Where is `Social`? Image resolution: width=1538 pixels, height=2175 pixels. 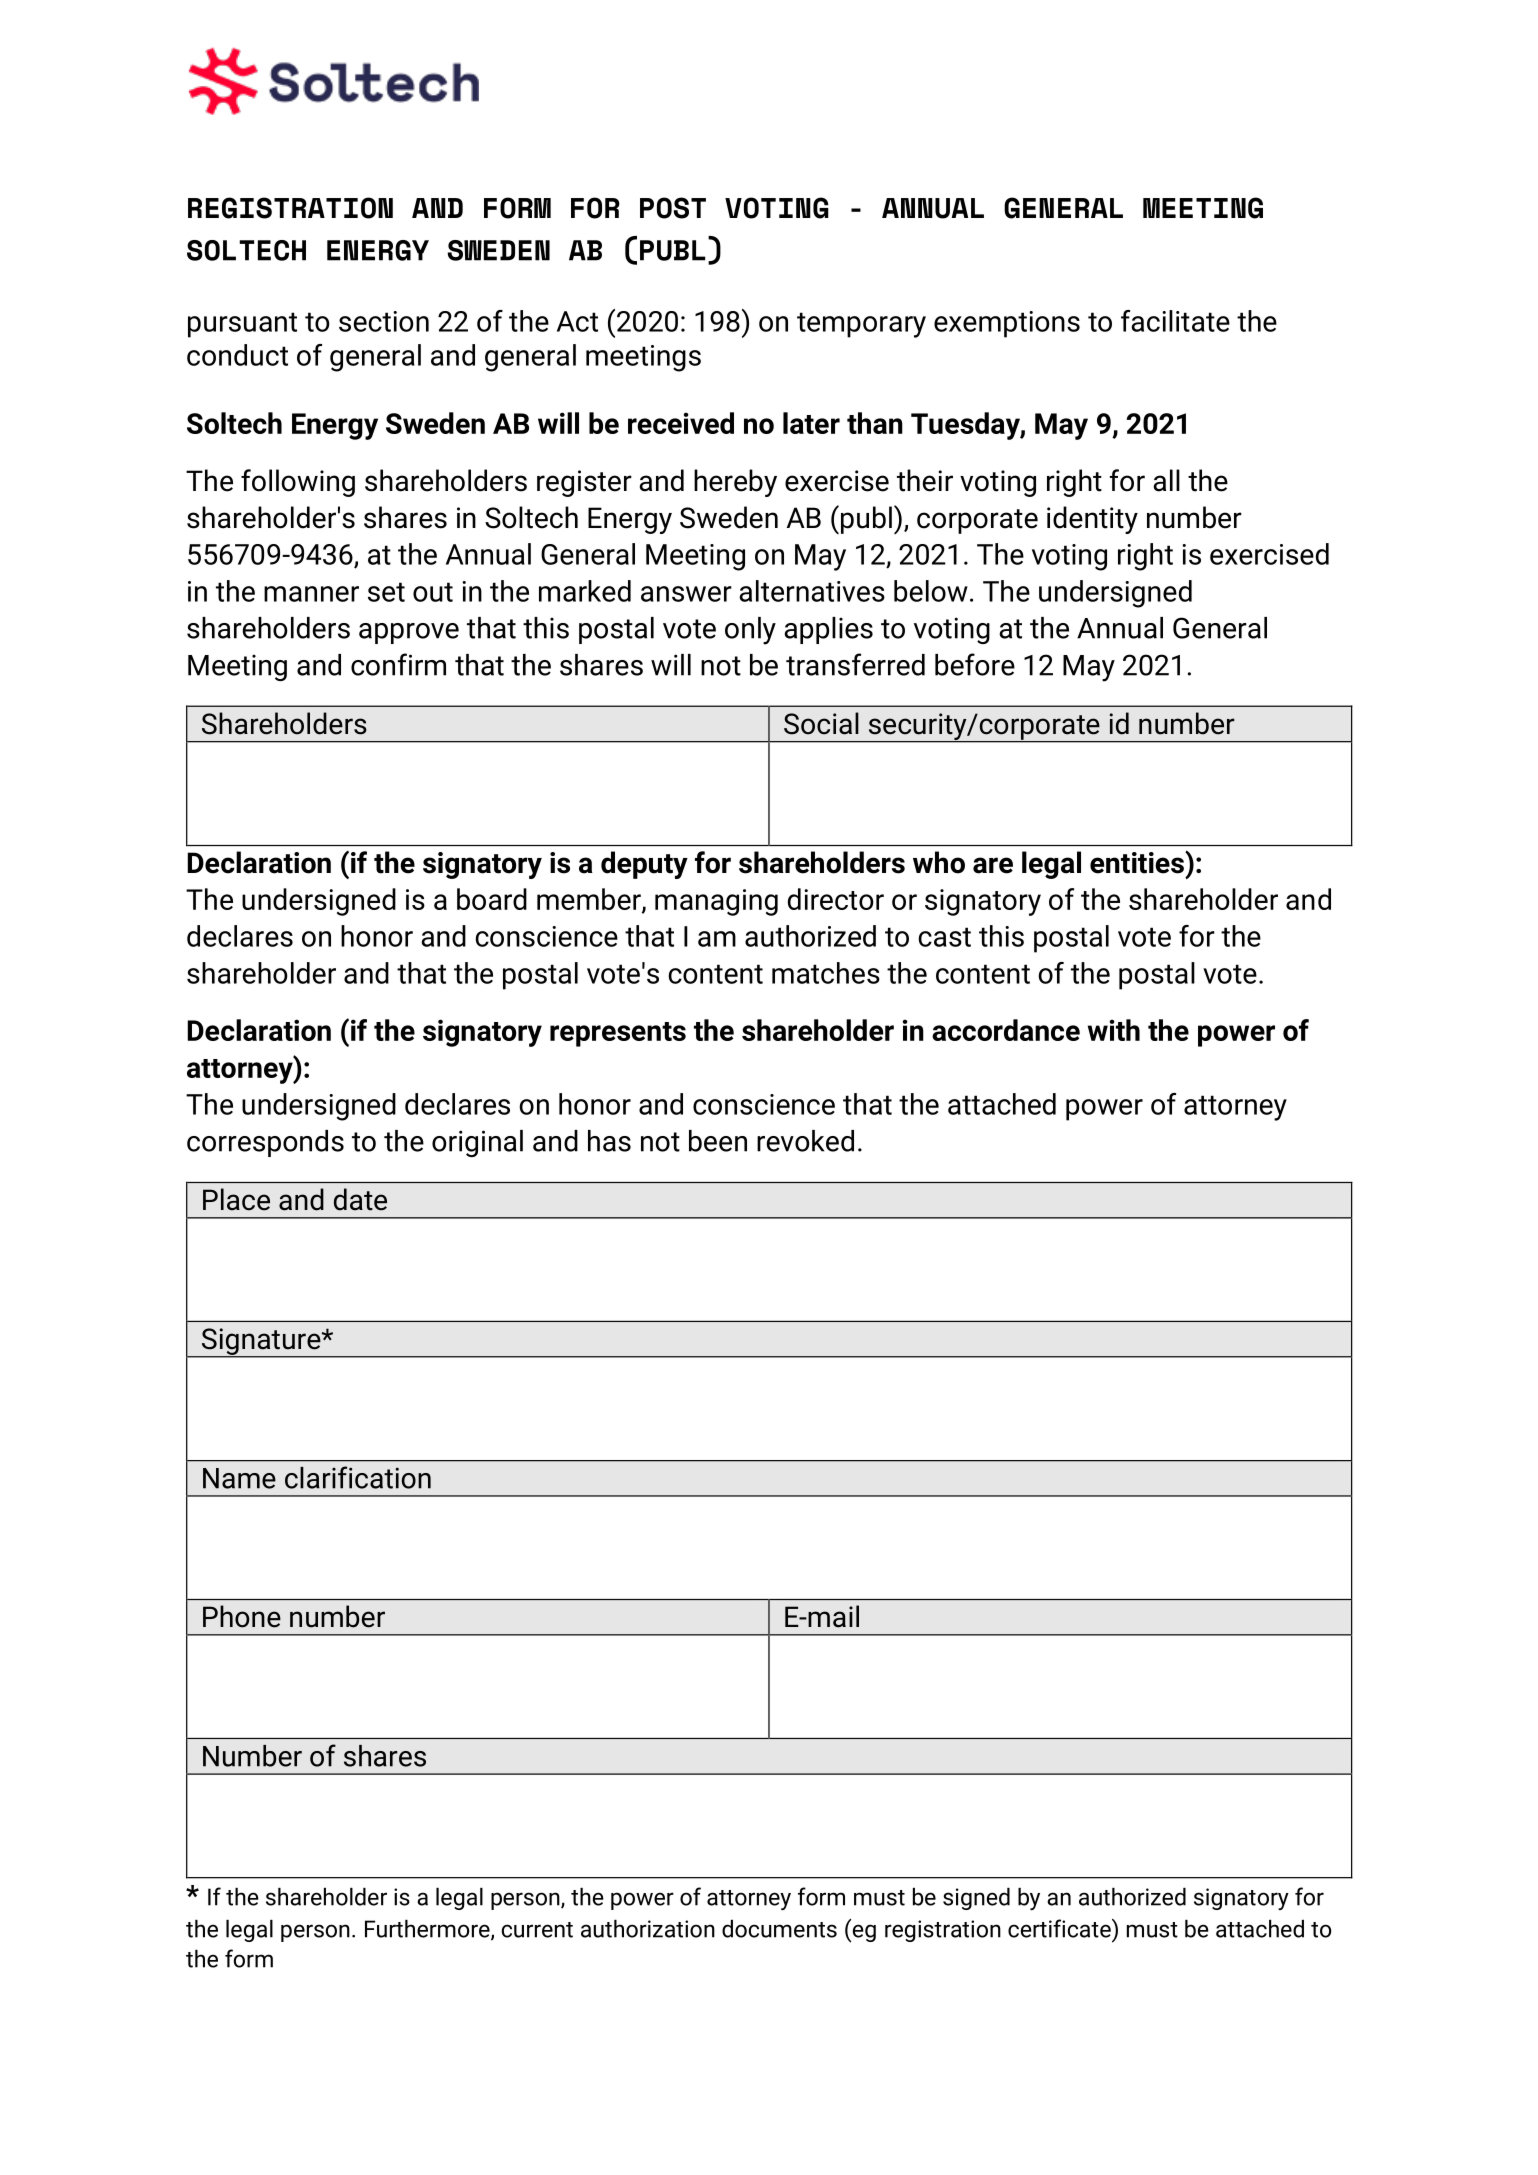 Social is located at coordinates (821, 723).
